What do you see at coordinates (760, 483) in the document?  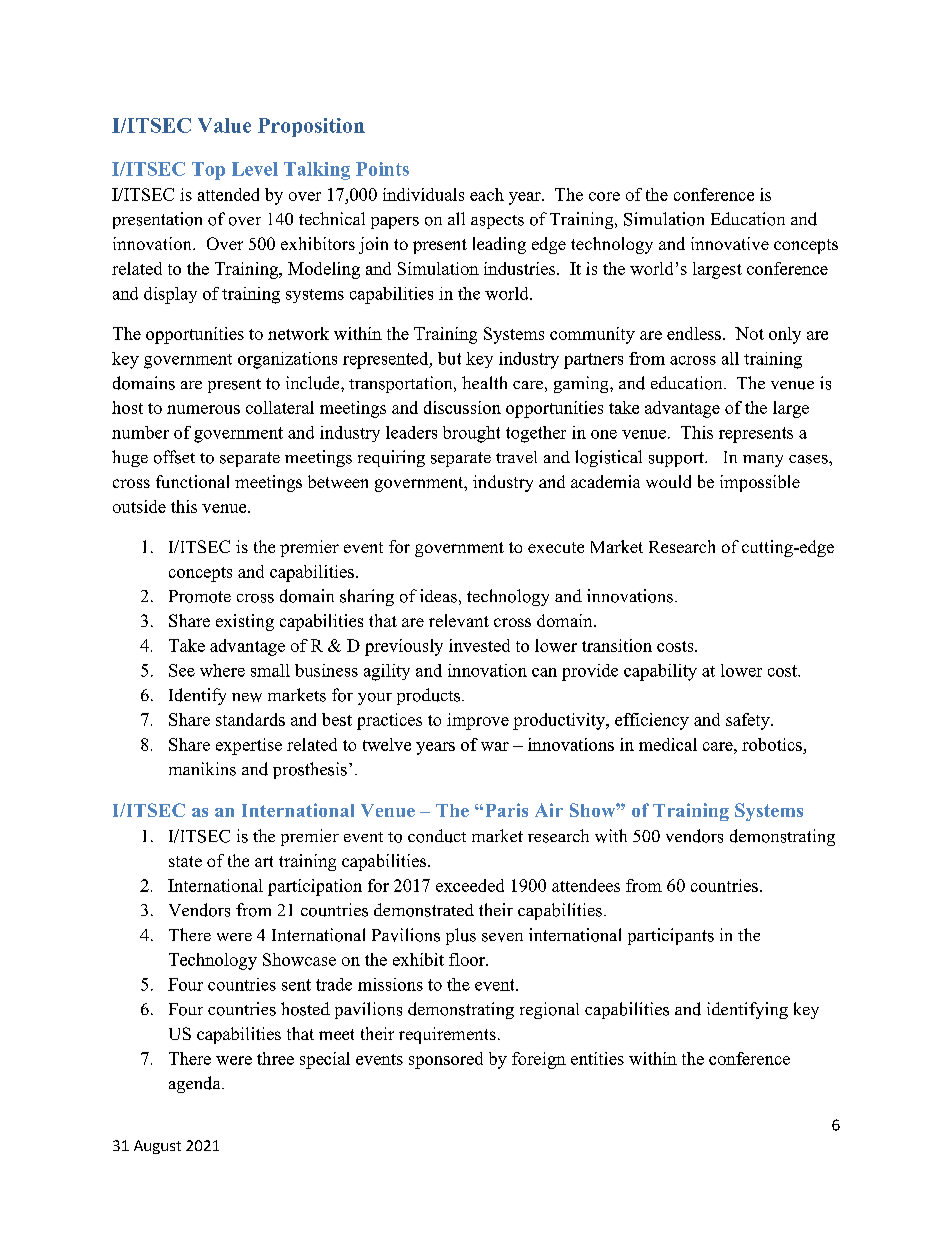 I see `impossible` at bounding box center [760, 483].
